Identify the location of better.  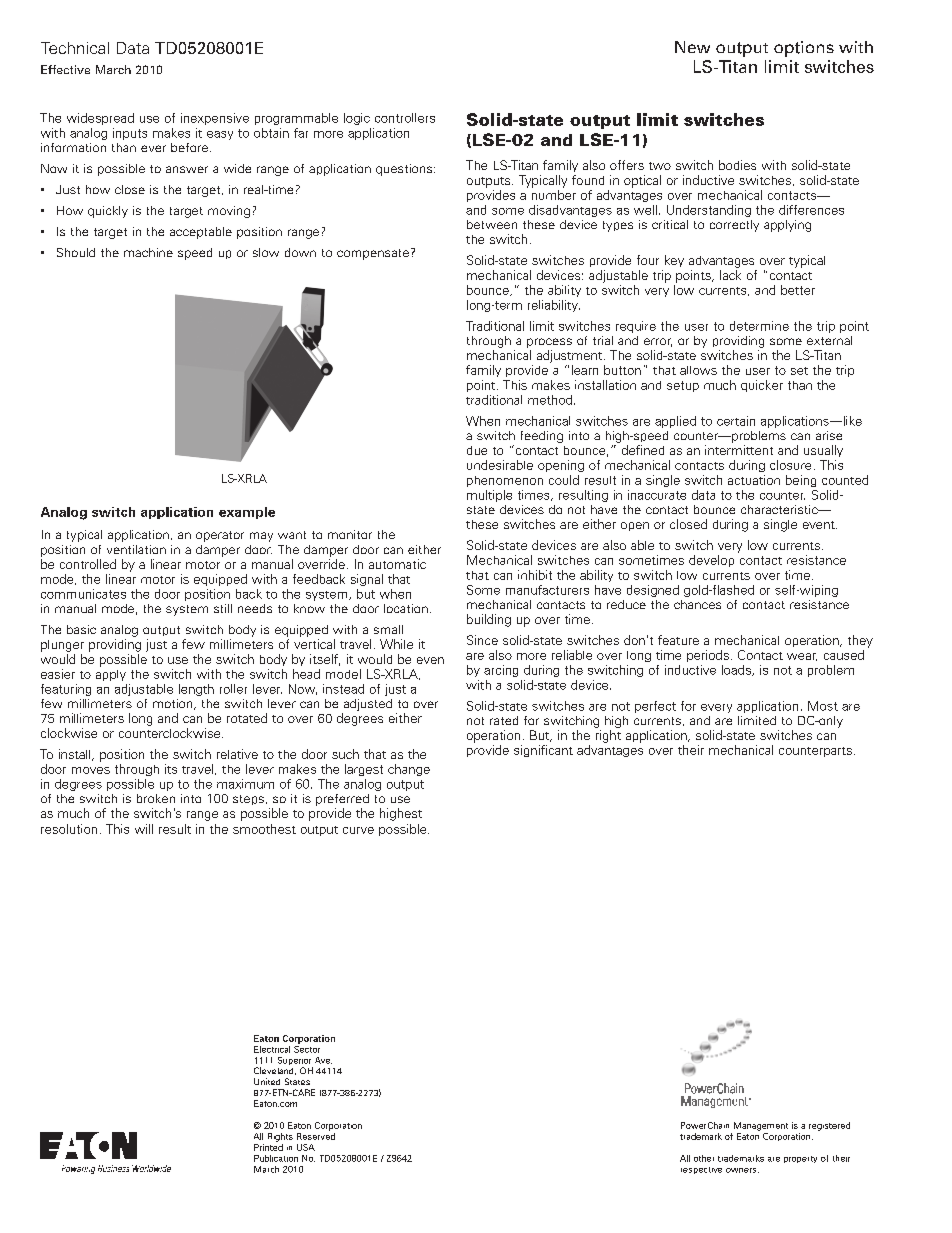
(798, 290).
